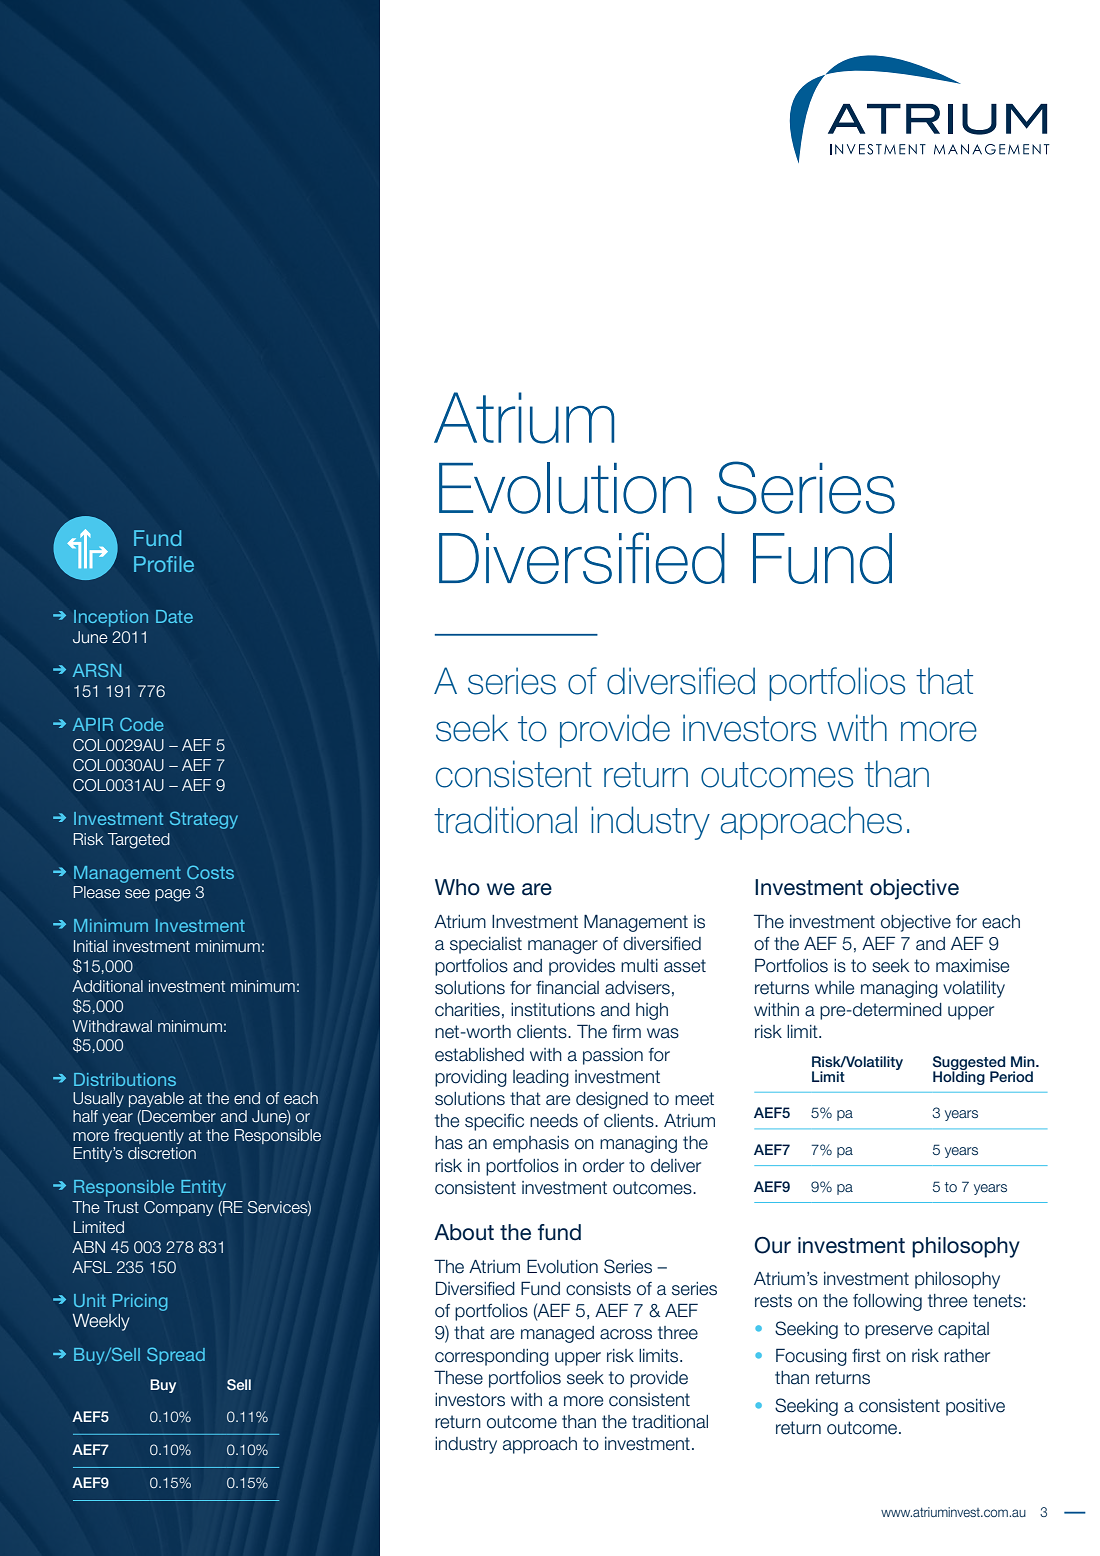  What do you see at coordinates (492, 1357) in the screenshot?
I see `corresponding` at bounding box center [492, 1357].
